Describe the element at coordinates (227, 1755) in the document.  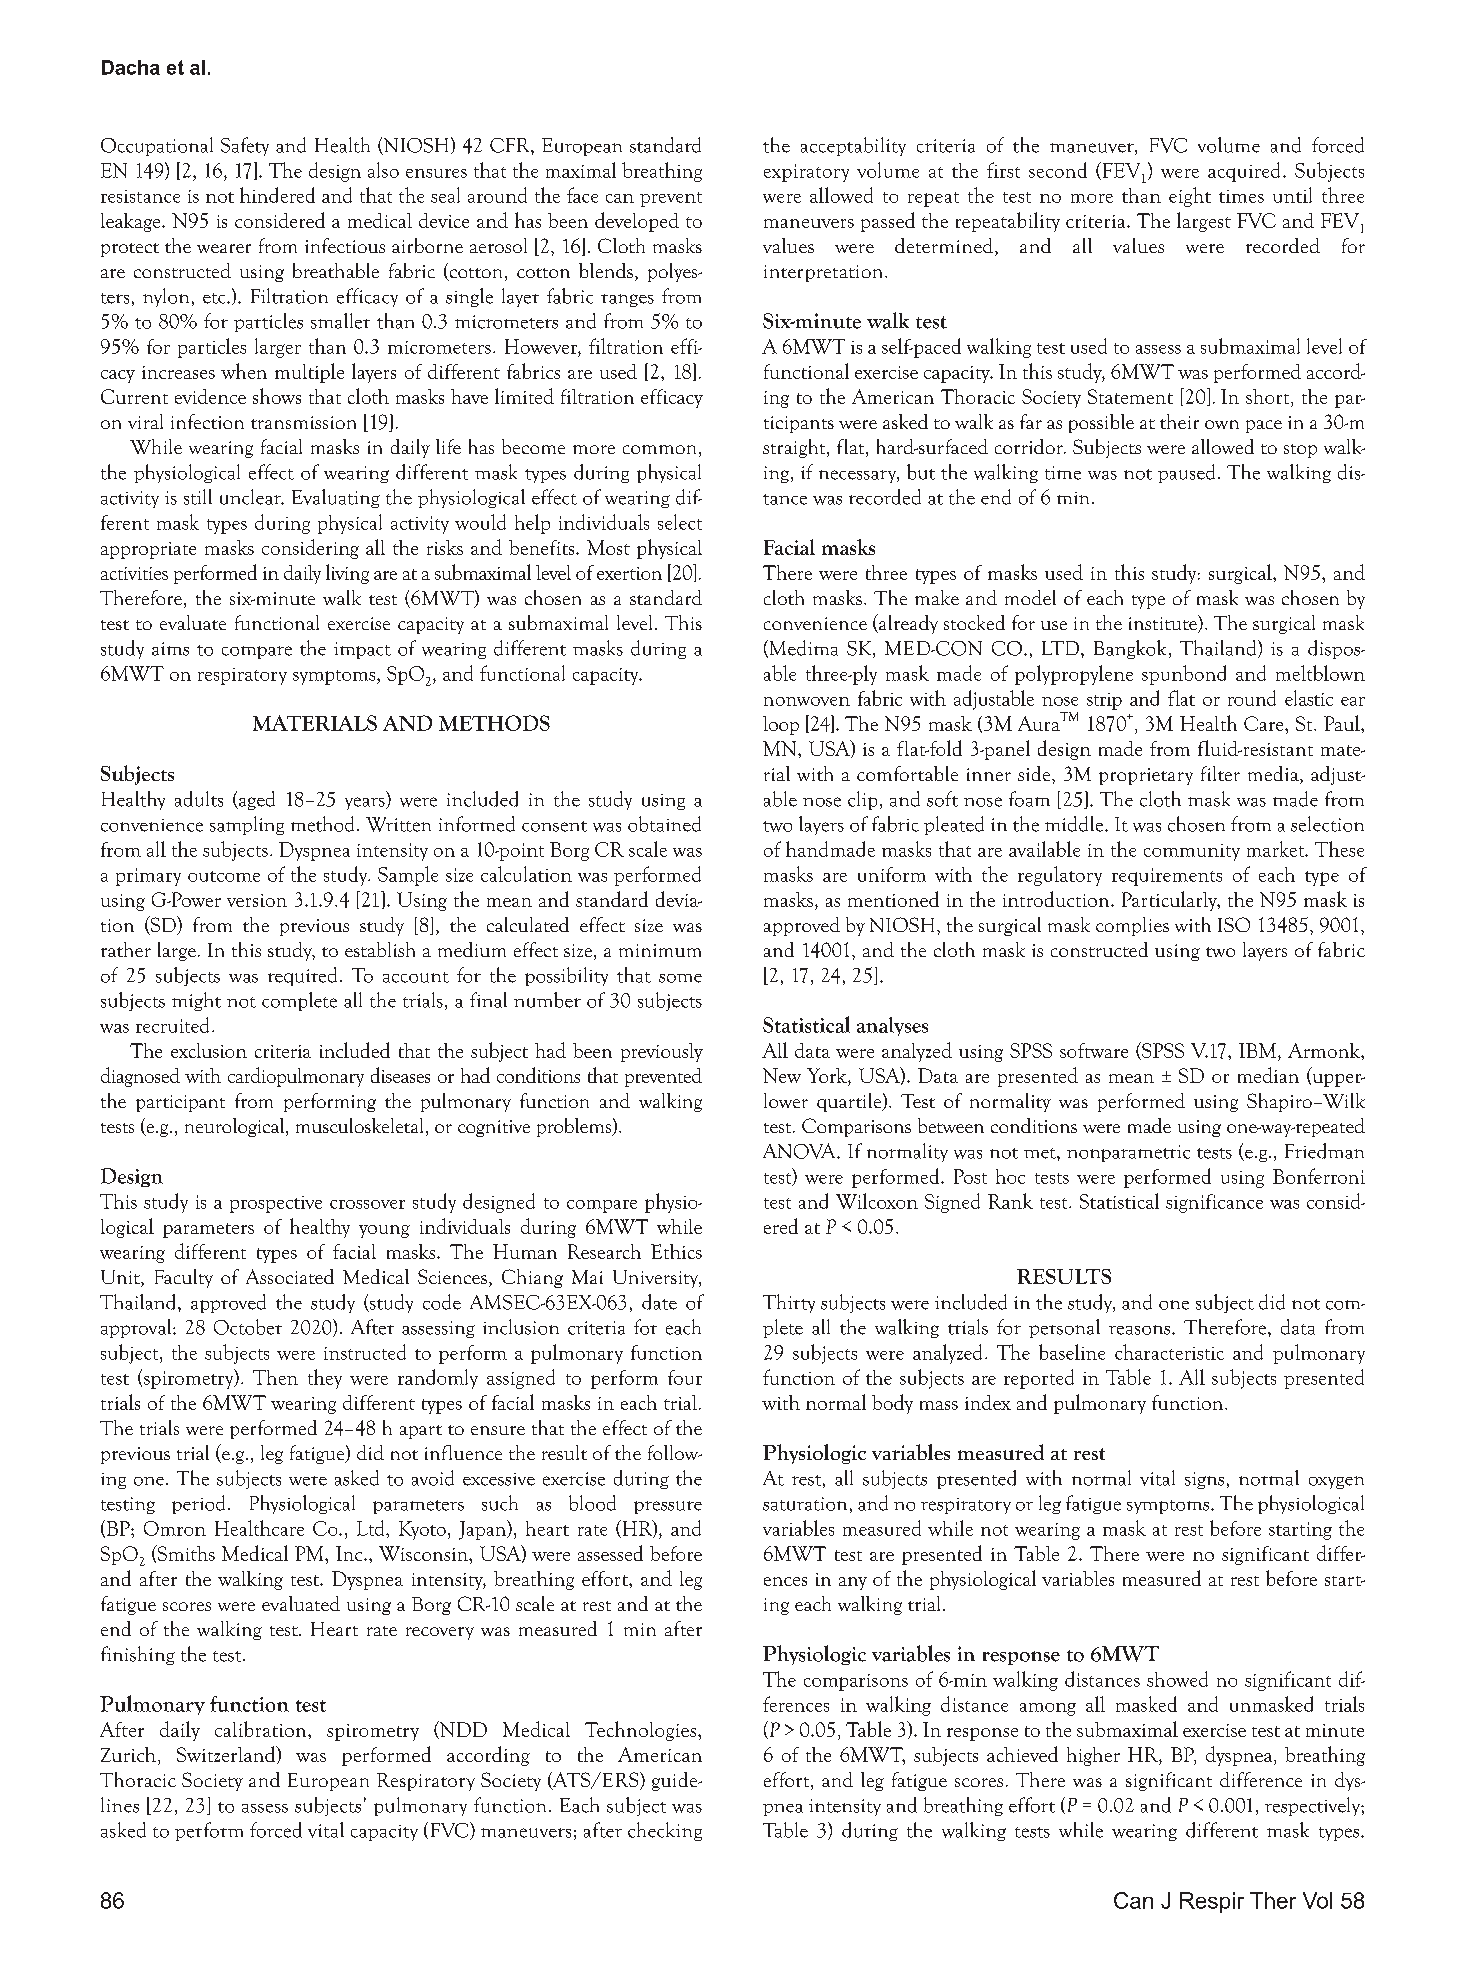
I see `Switzerland` at that location.
